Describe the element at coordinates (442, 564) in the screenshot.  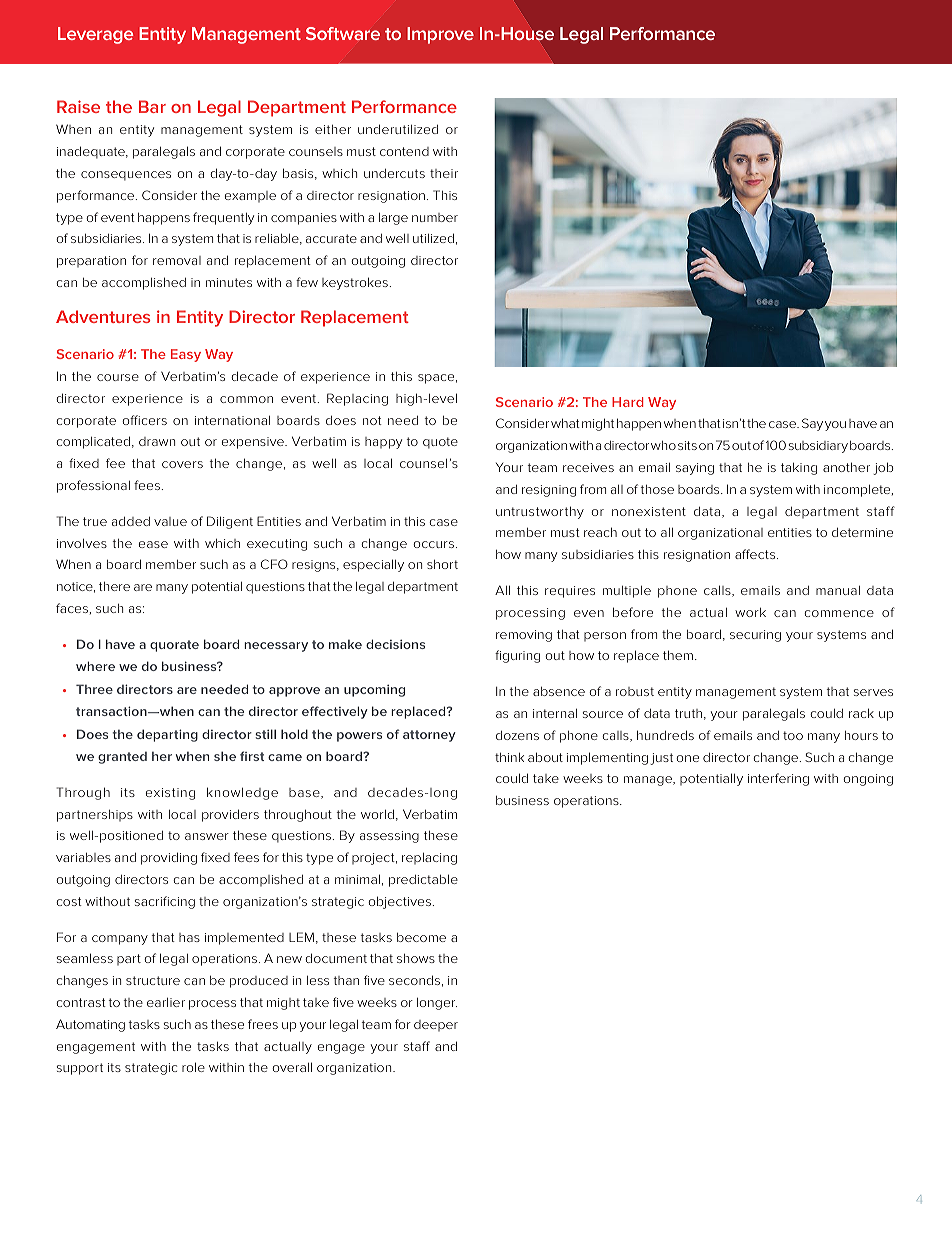
I see `short` at that location.
